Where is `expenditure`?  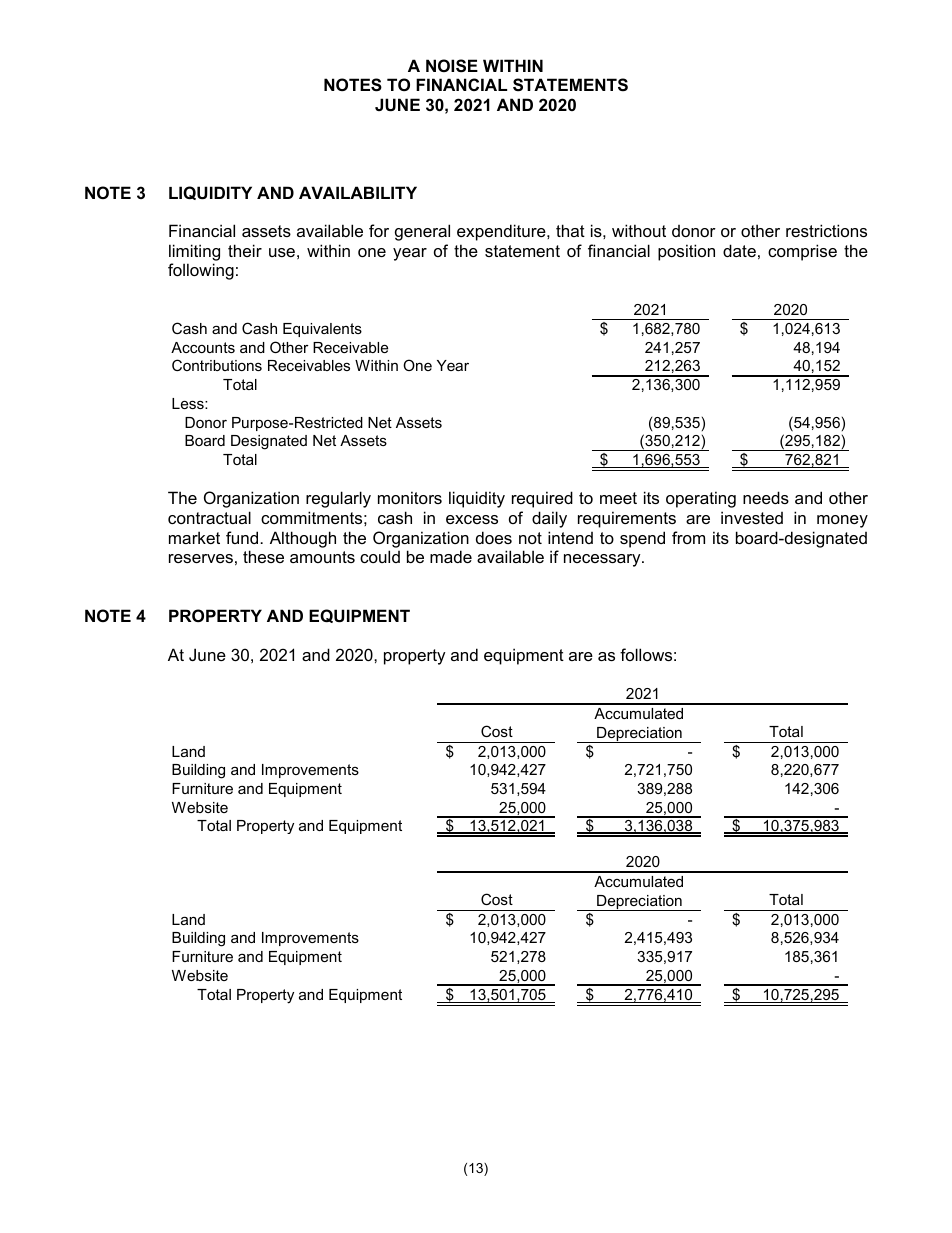 expenditure is located at coordinates (502, 232).
